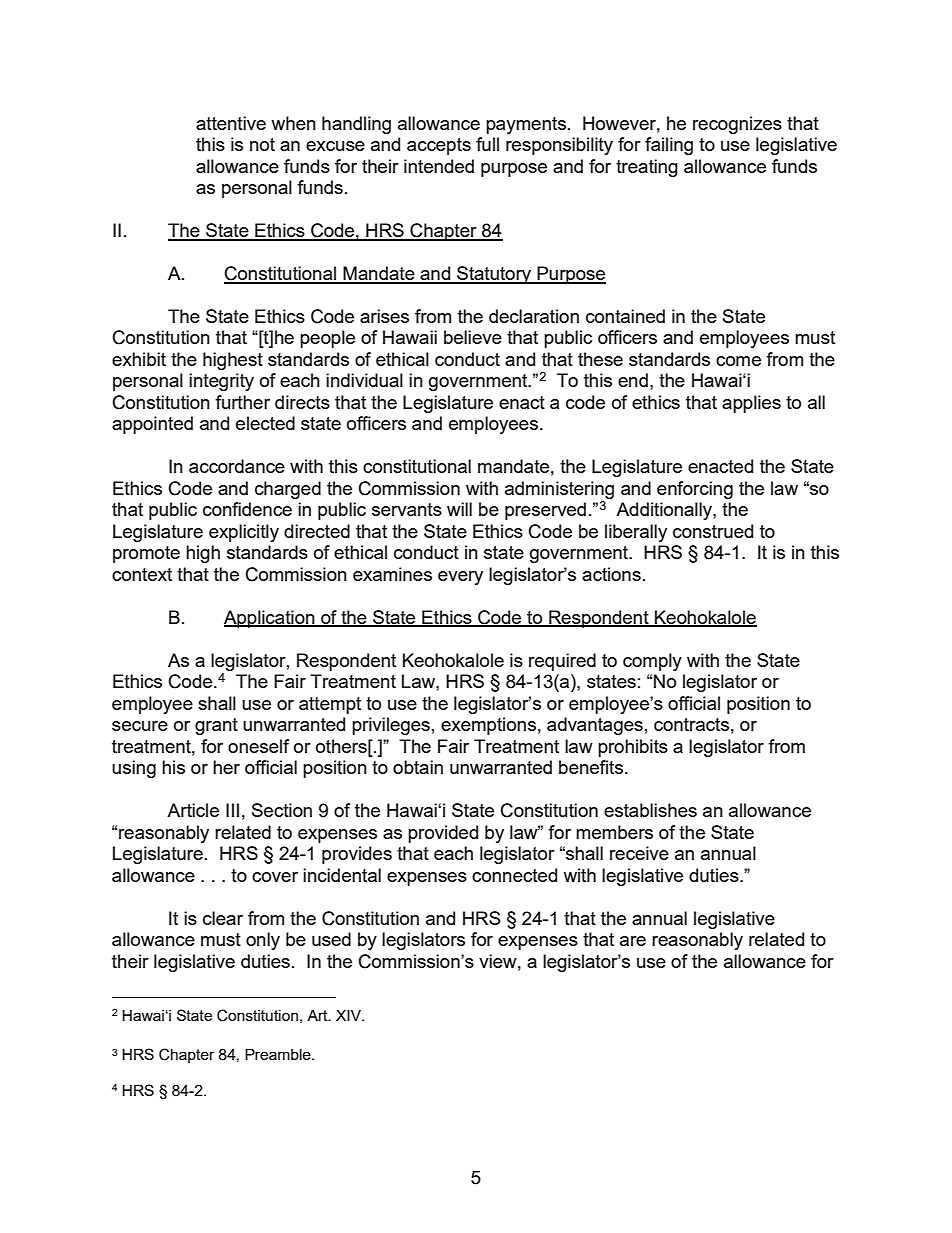 This screenshot has height=1233, width=952. I want to click on attentive, so click(231, 123).
